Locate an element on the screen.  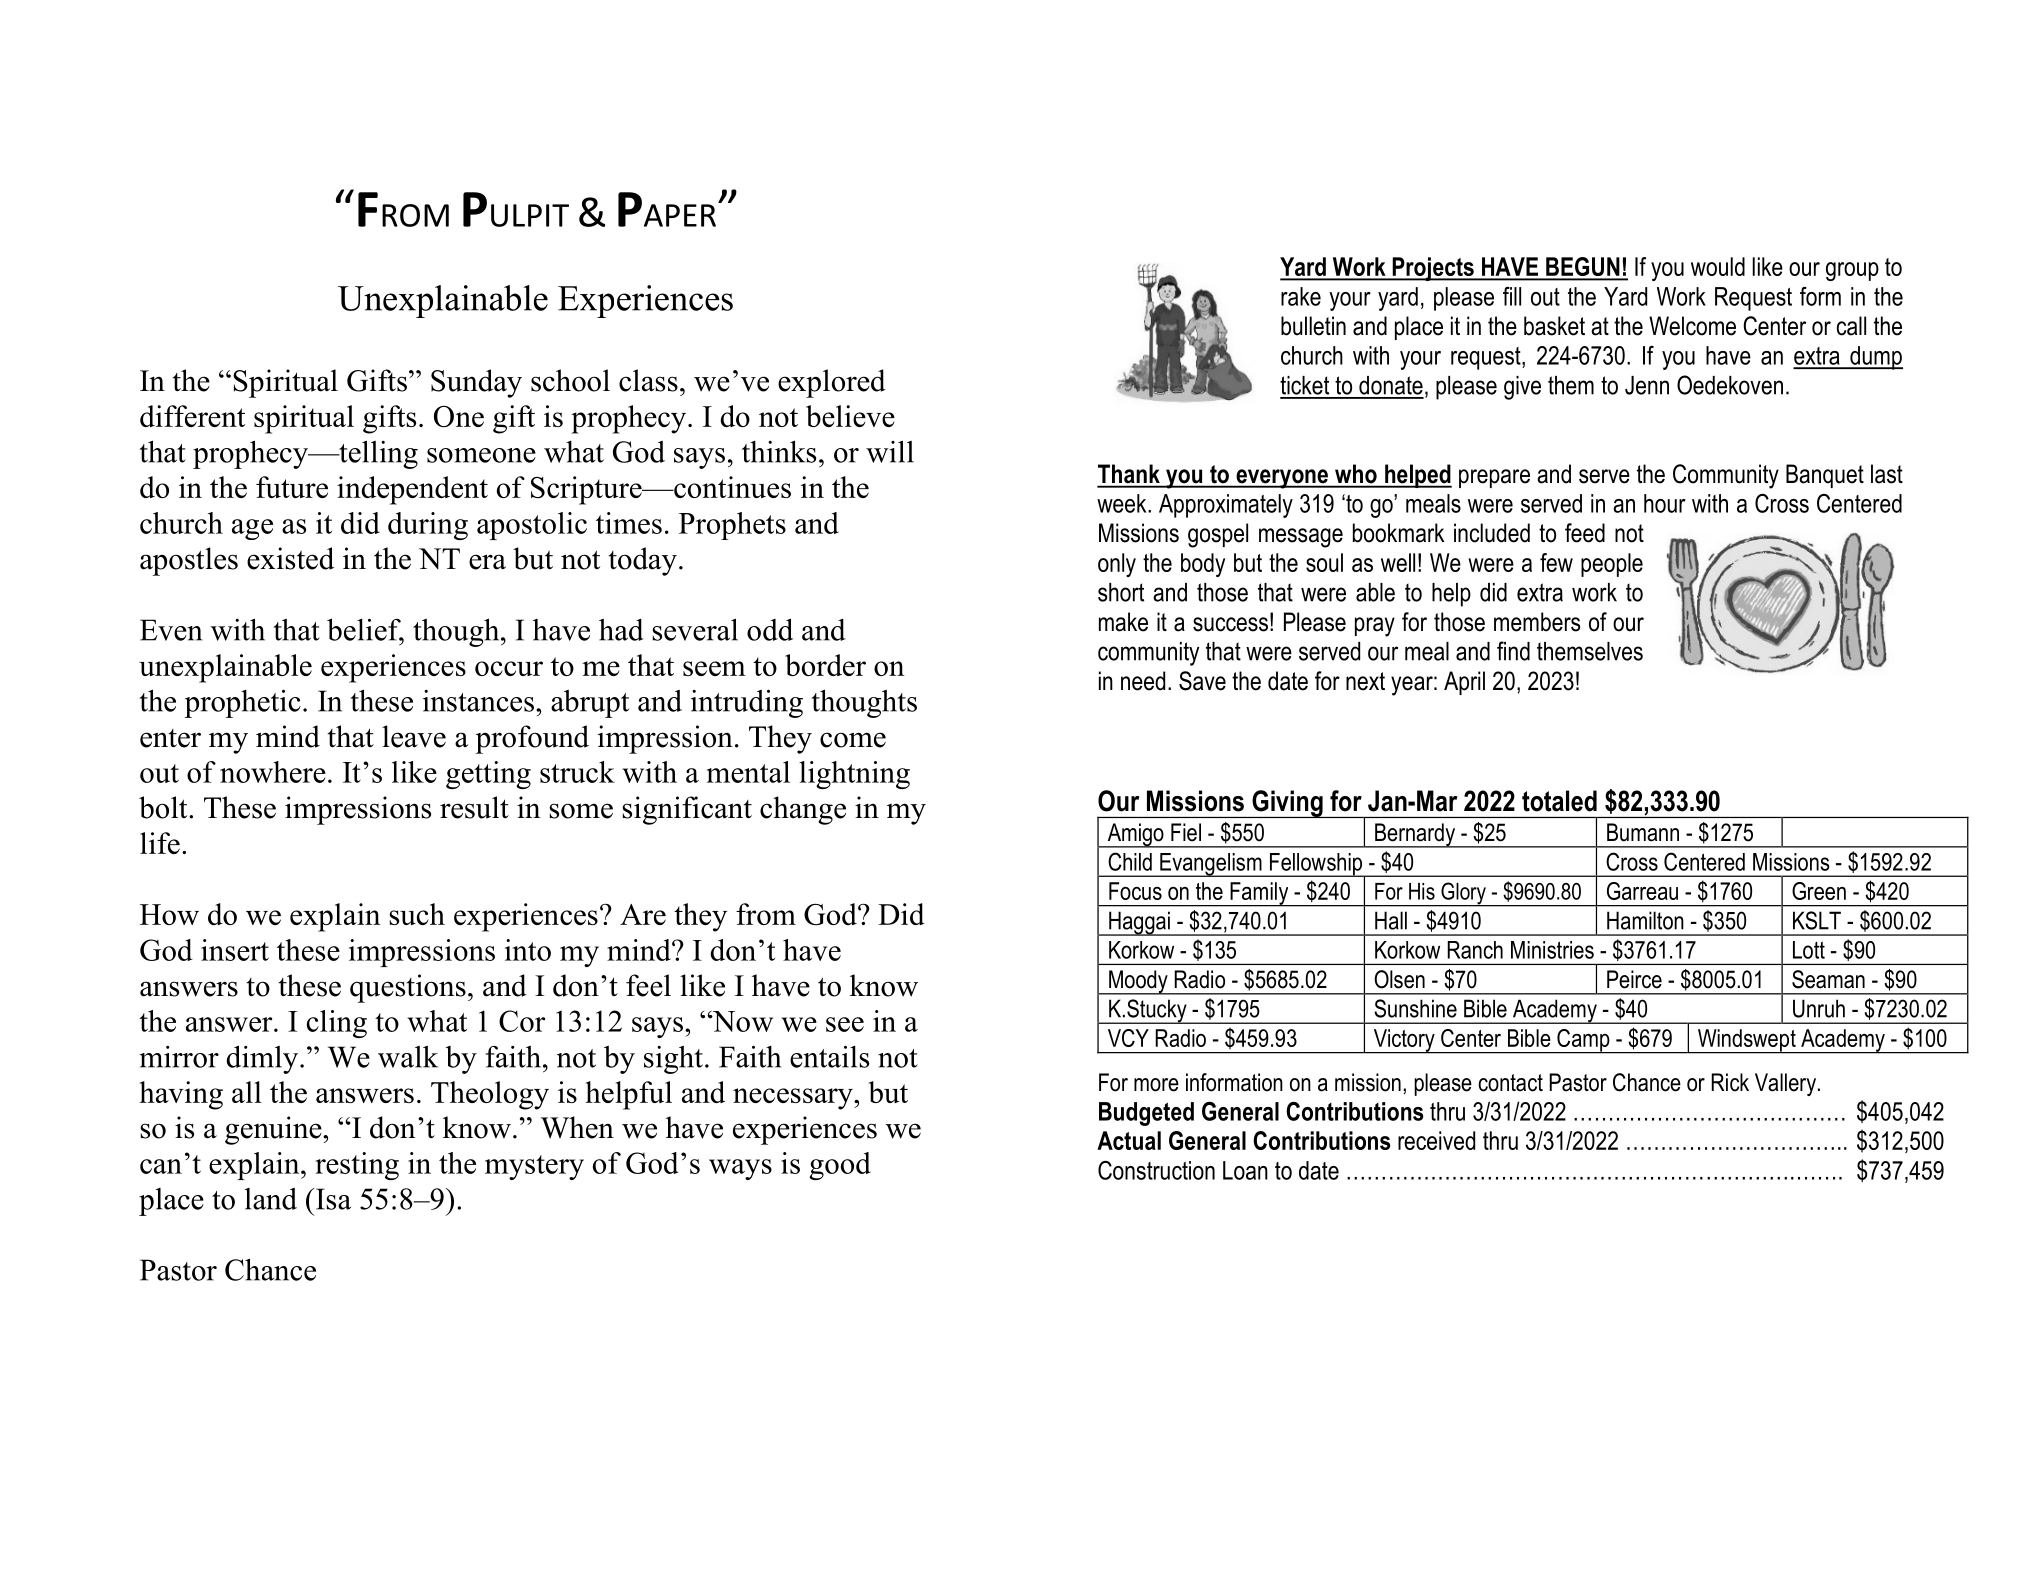
Peirce is located at coordinates (1634, 979).
